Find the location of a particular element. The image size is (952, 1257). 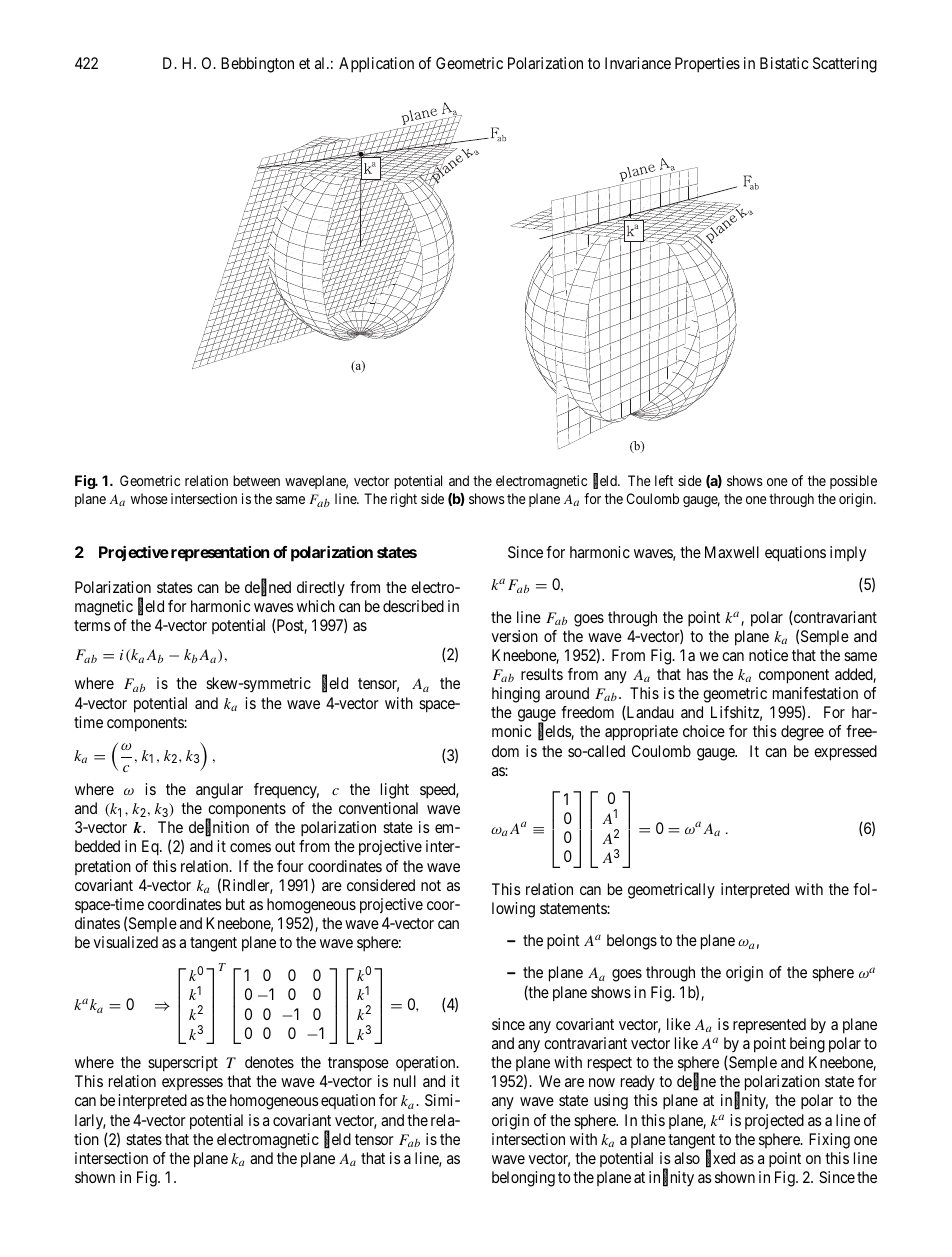

Invariance is located at coordinates (638, 63).
